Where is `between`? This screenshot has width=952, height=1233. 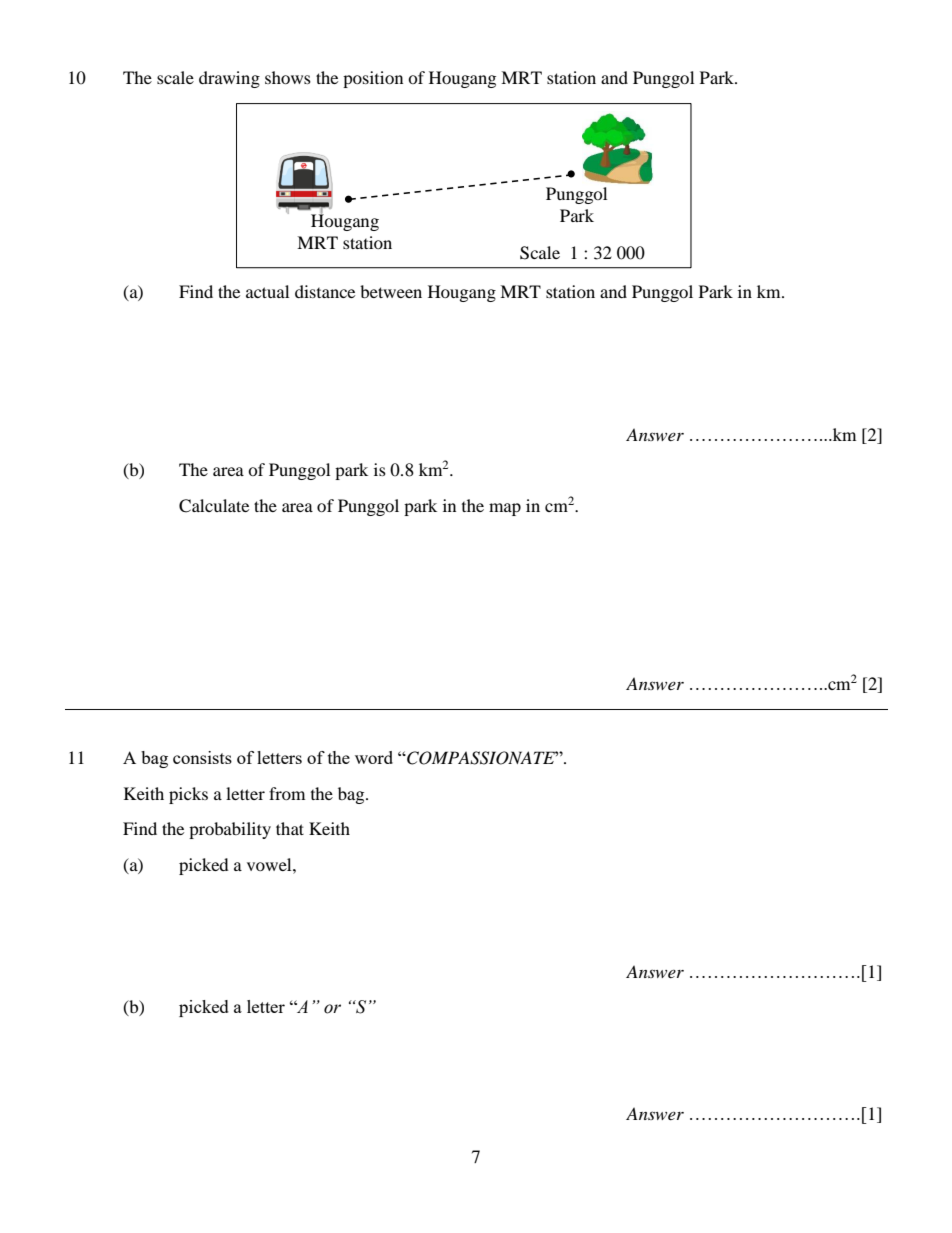 between is located at coordinates (391, 291).
